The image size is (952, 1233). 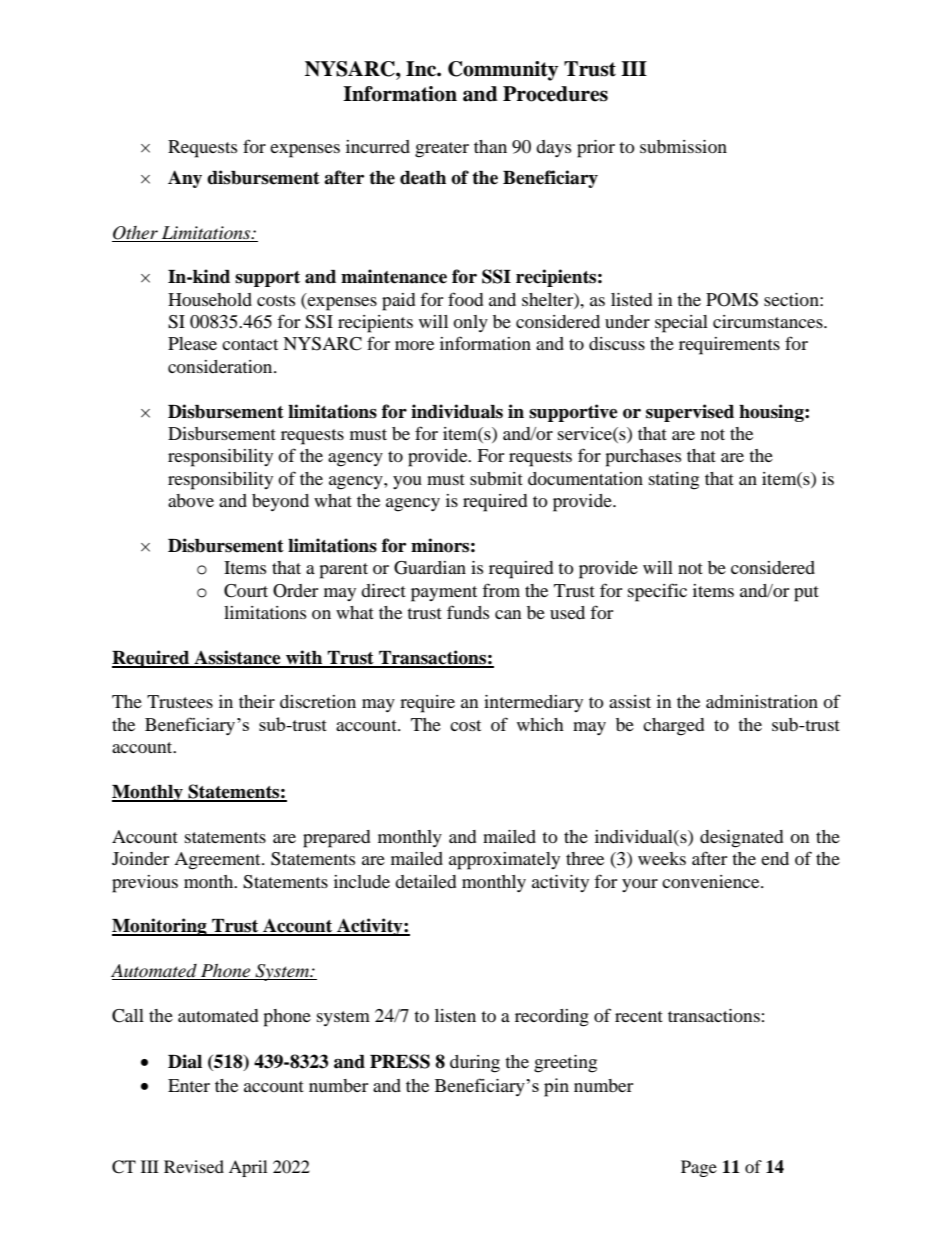 I want to click on Agreement, so click(x=218, y=861).
